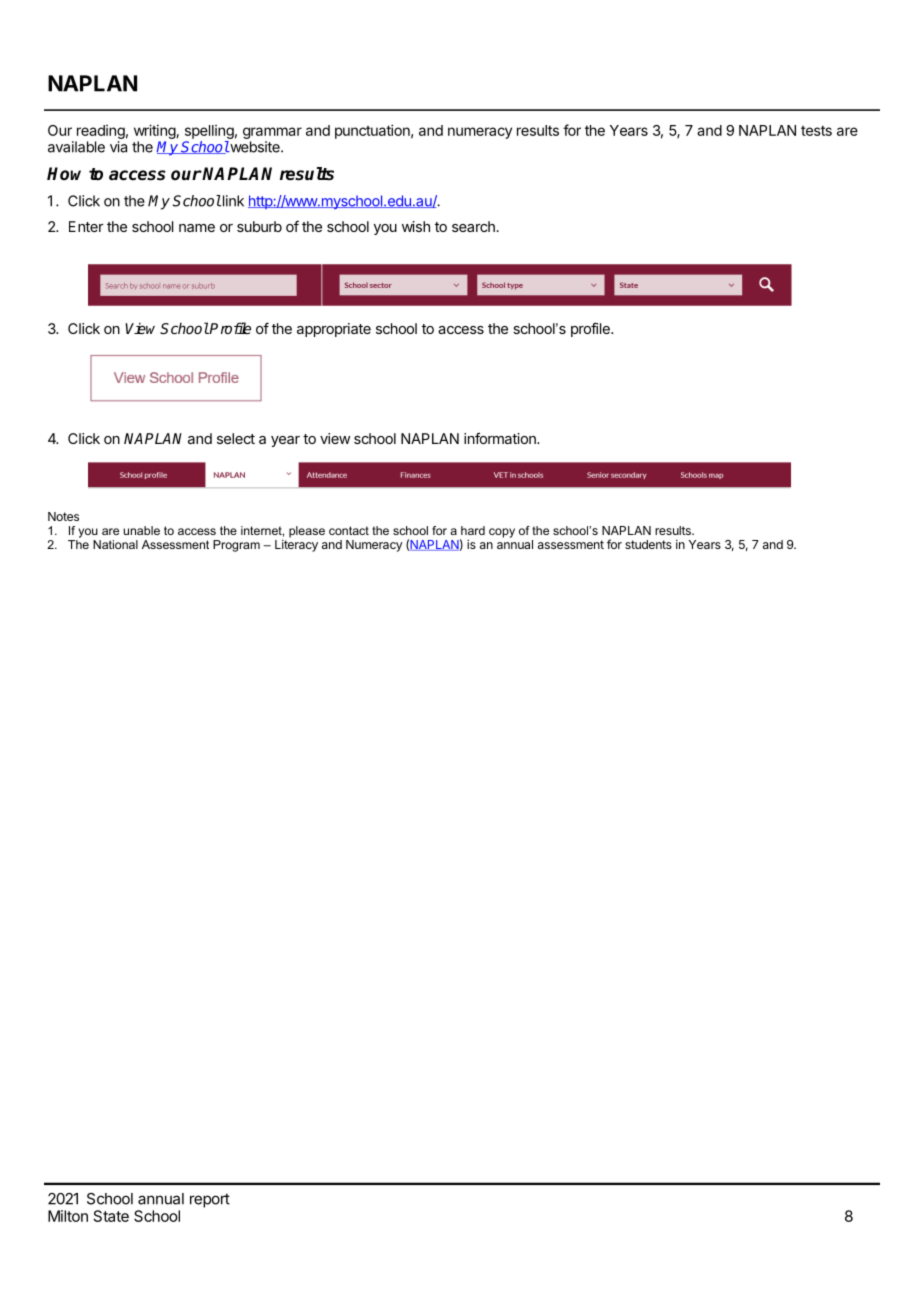 This page has width=924, height=1308. What do you see at coordinates (115, 544) in the page?
I see `National` at bounding box center [115, 544].
